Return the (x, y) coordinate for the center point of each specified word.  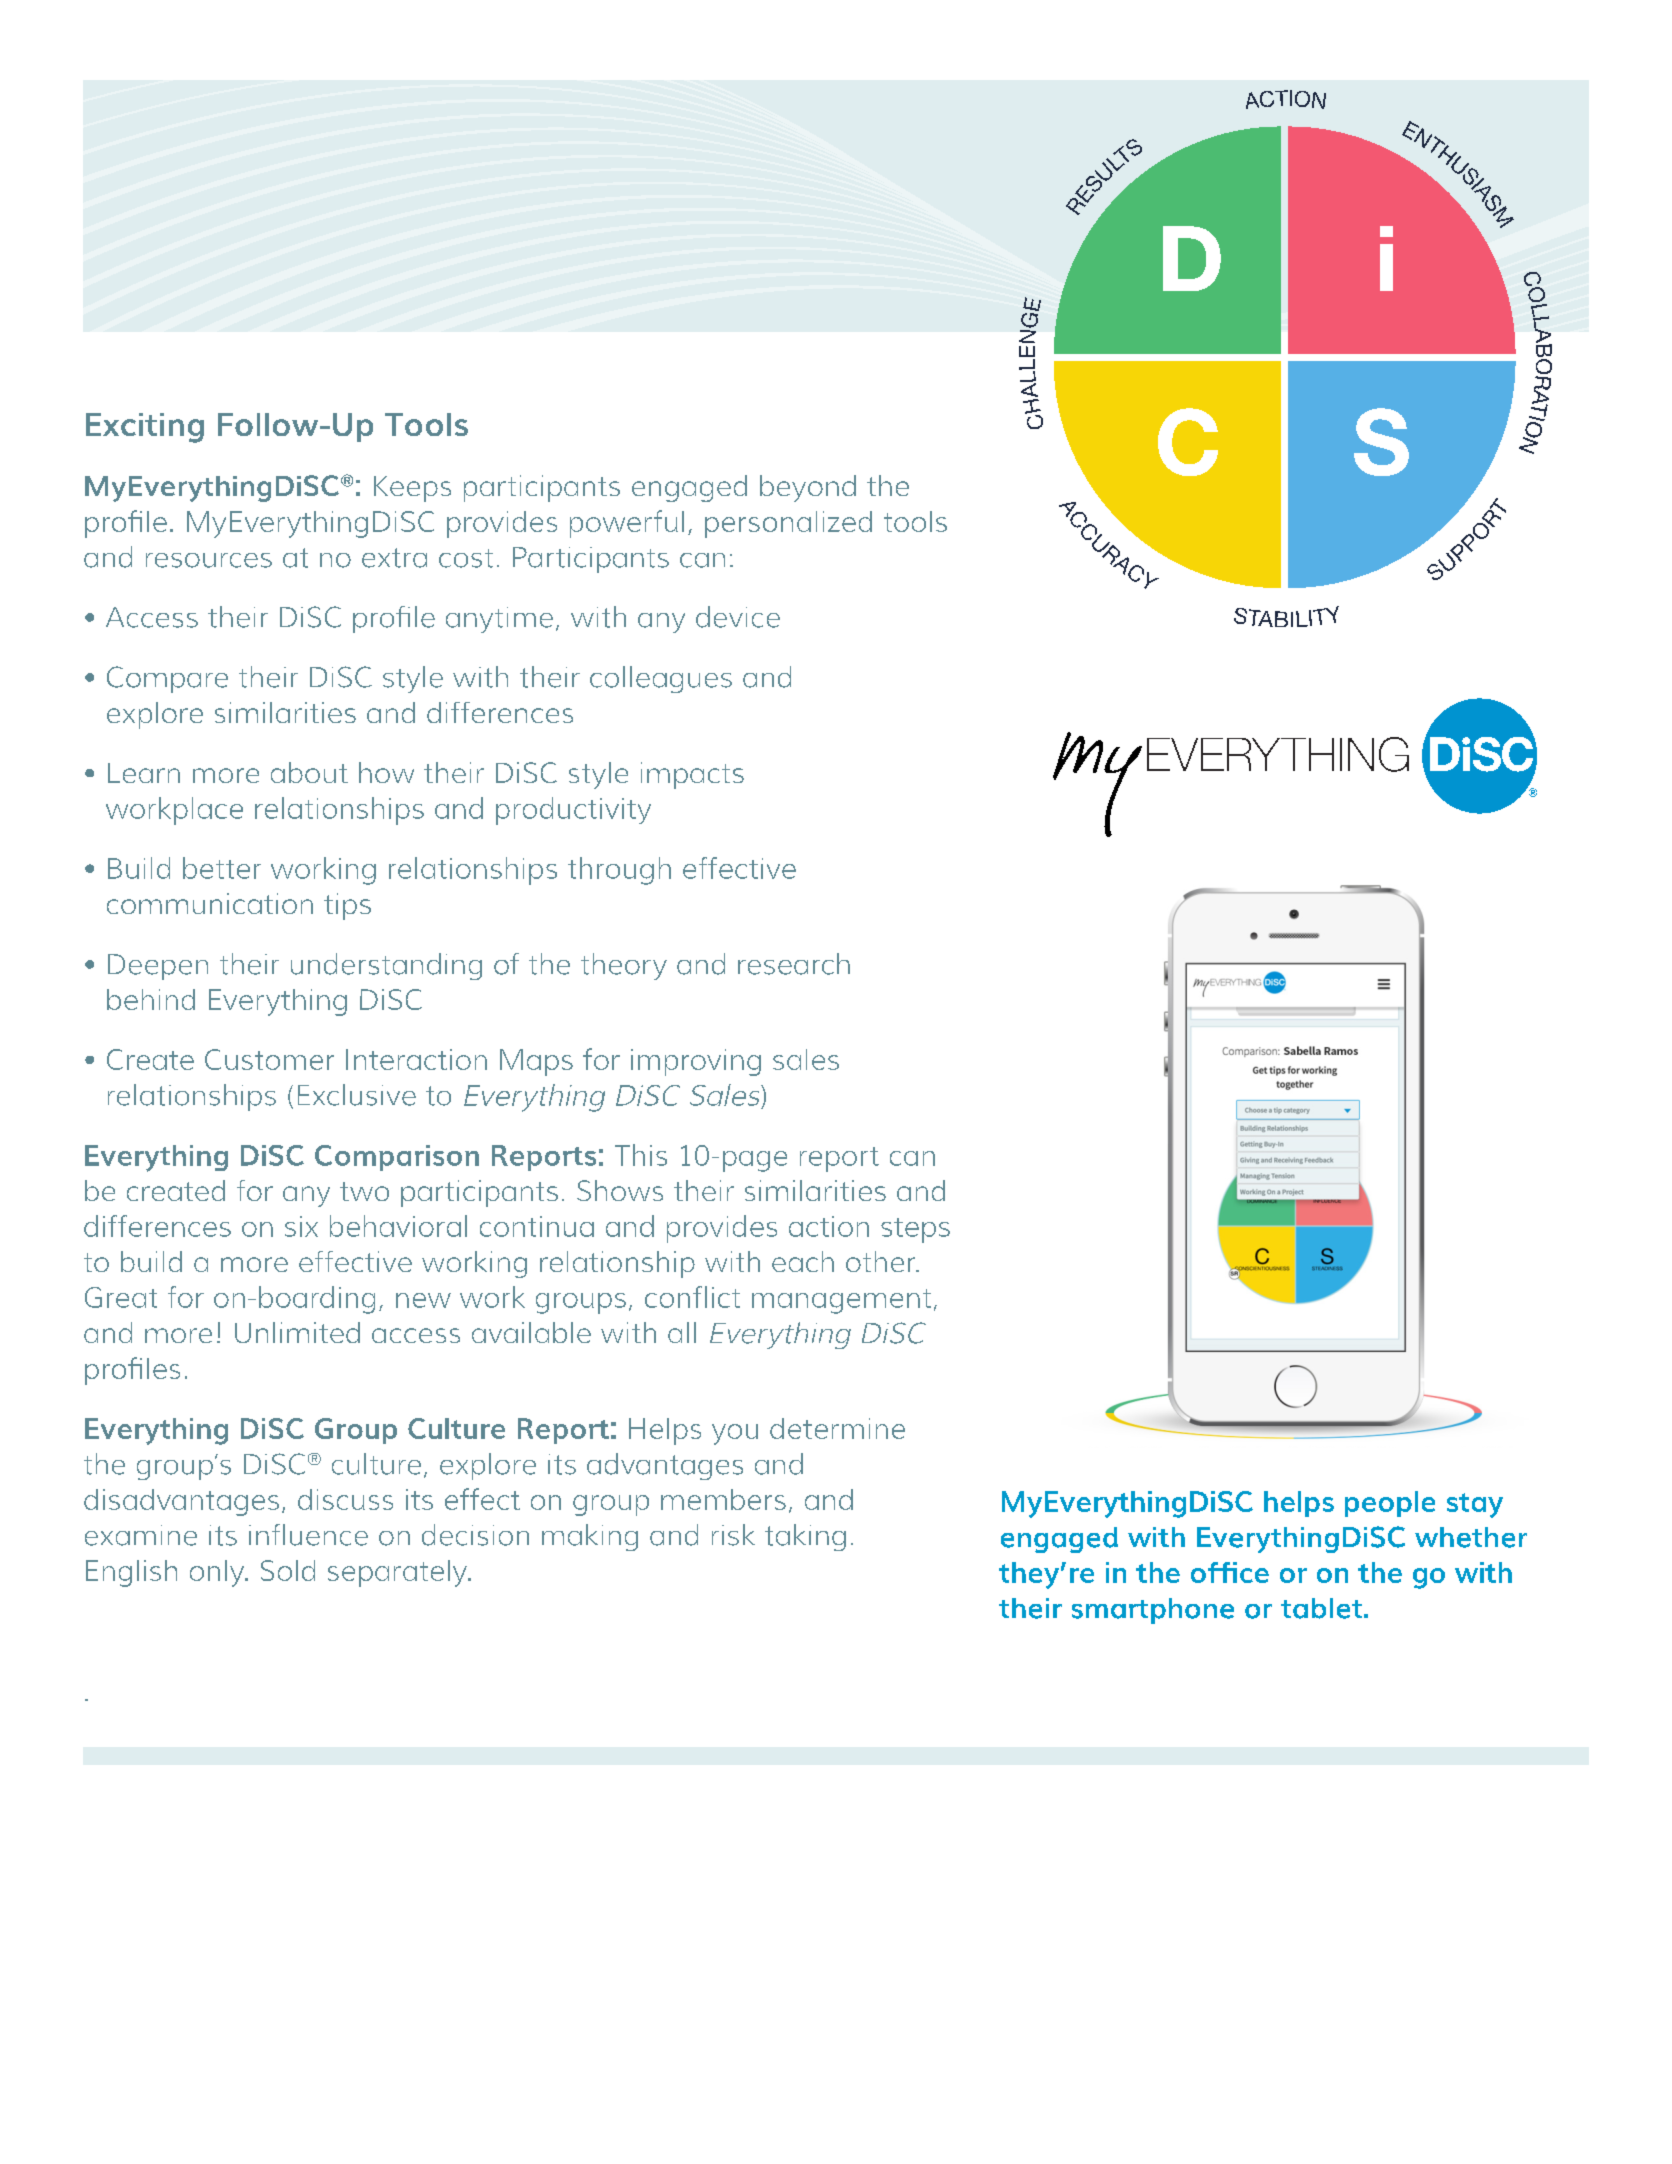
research (794, 964)
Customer (269, 1059)
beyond (808, 488)
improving (696, 1062)
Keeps (412, 489)
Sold (288, 1570)
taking (805, 1537)
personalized (788, 524)
